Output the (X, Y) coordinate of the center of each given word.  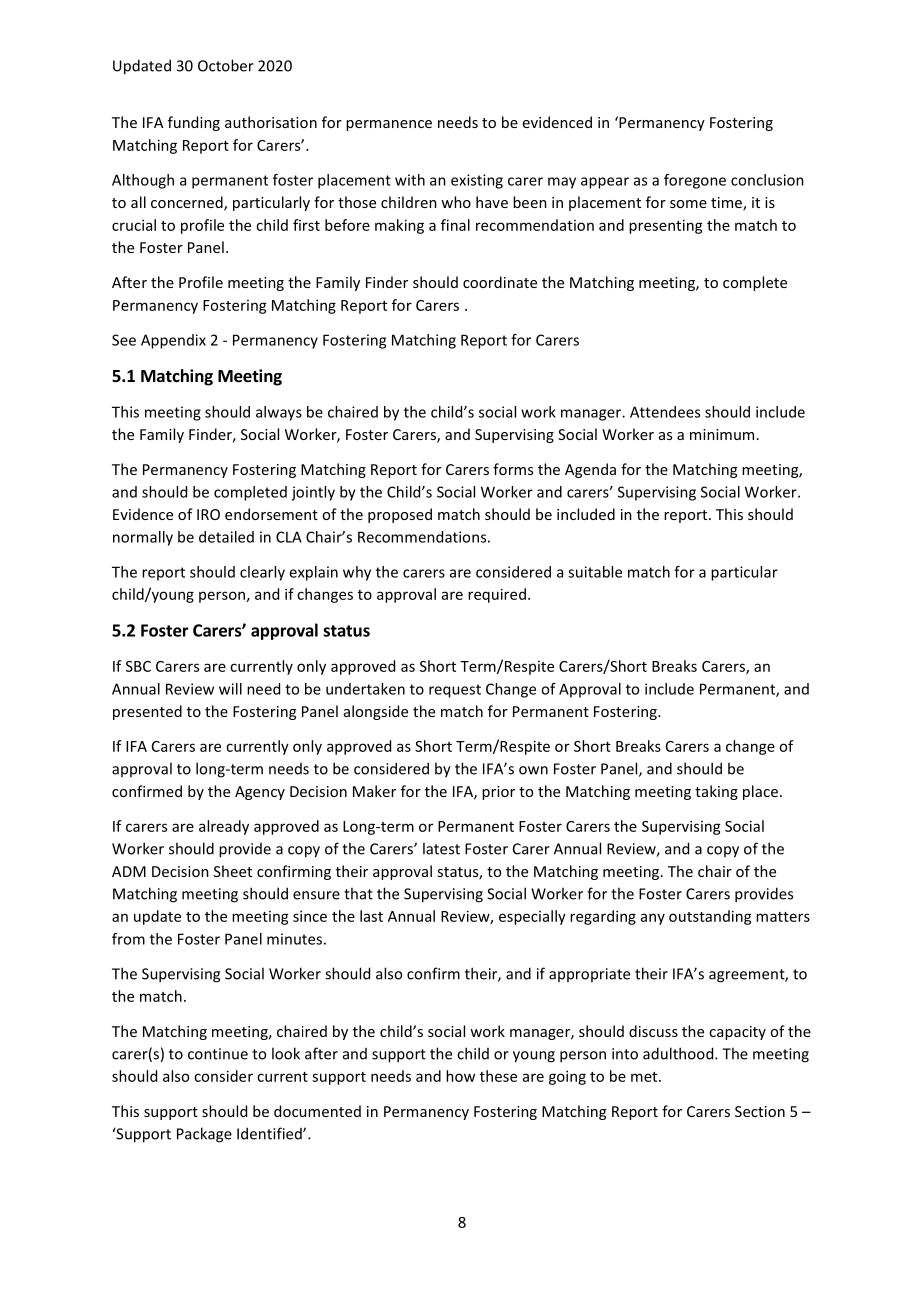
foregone (695, 181)
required (497, 595)
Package (204, 1135)
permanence (389, 125)
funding (194, 123)
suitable (595, 572)
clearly (262, 573)
